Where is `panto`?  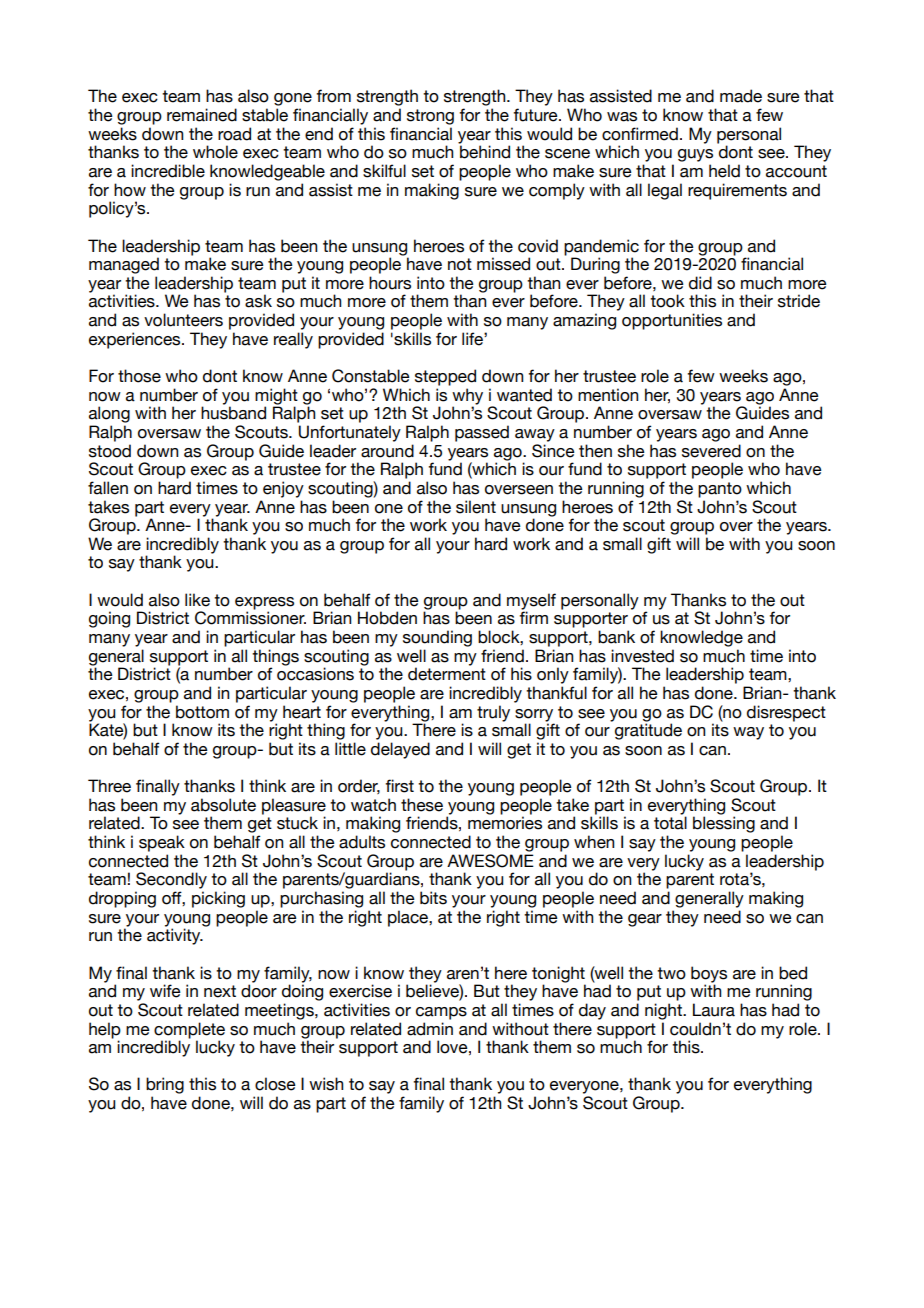 panto is located at coordinates (720, 490).
